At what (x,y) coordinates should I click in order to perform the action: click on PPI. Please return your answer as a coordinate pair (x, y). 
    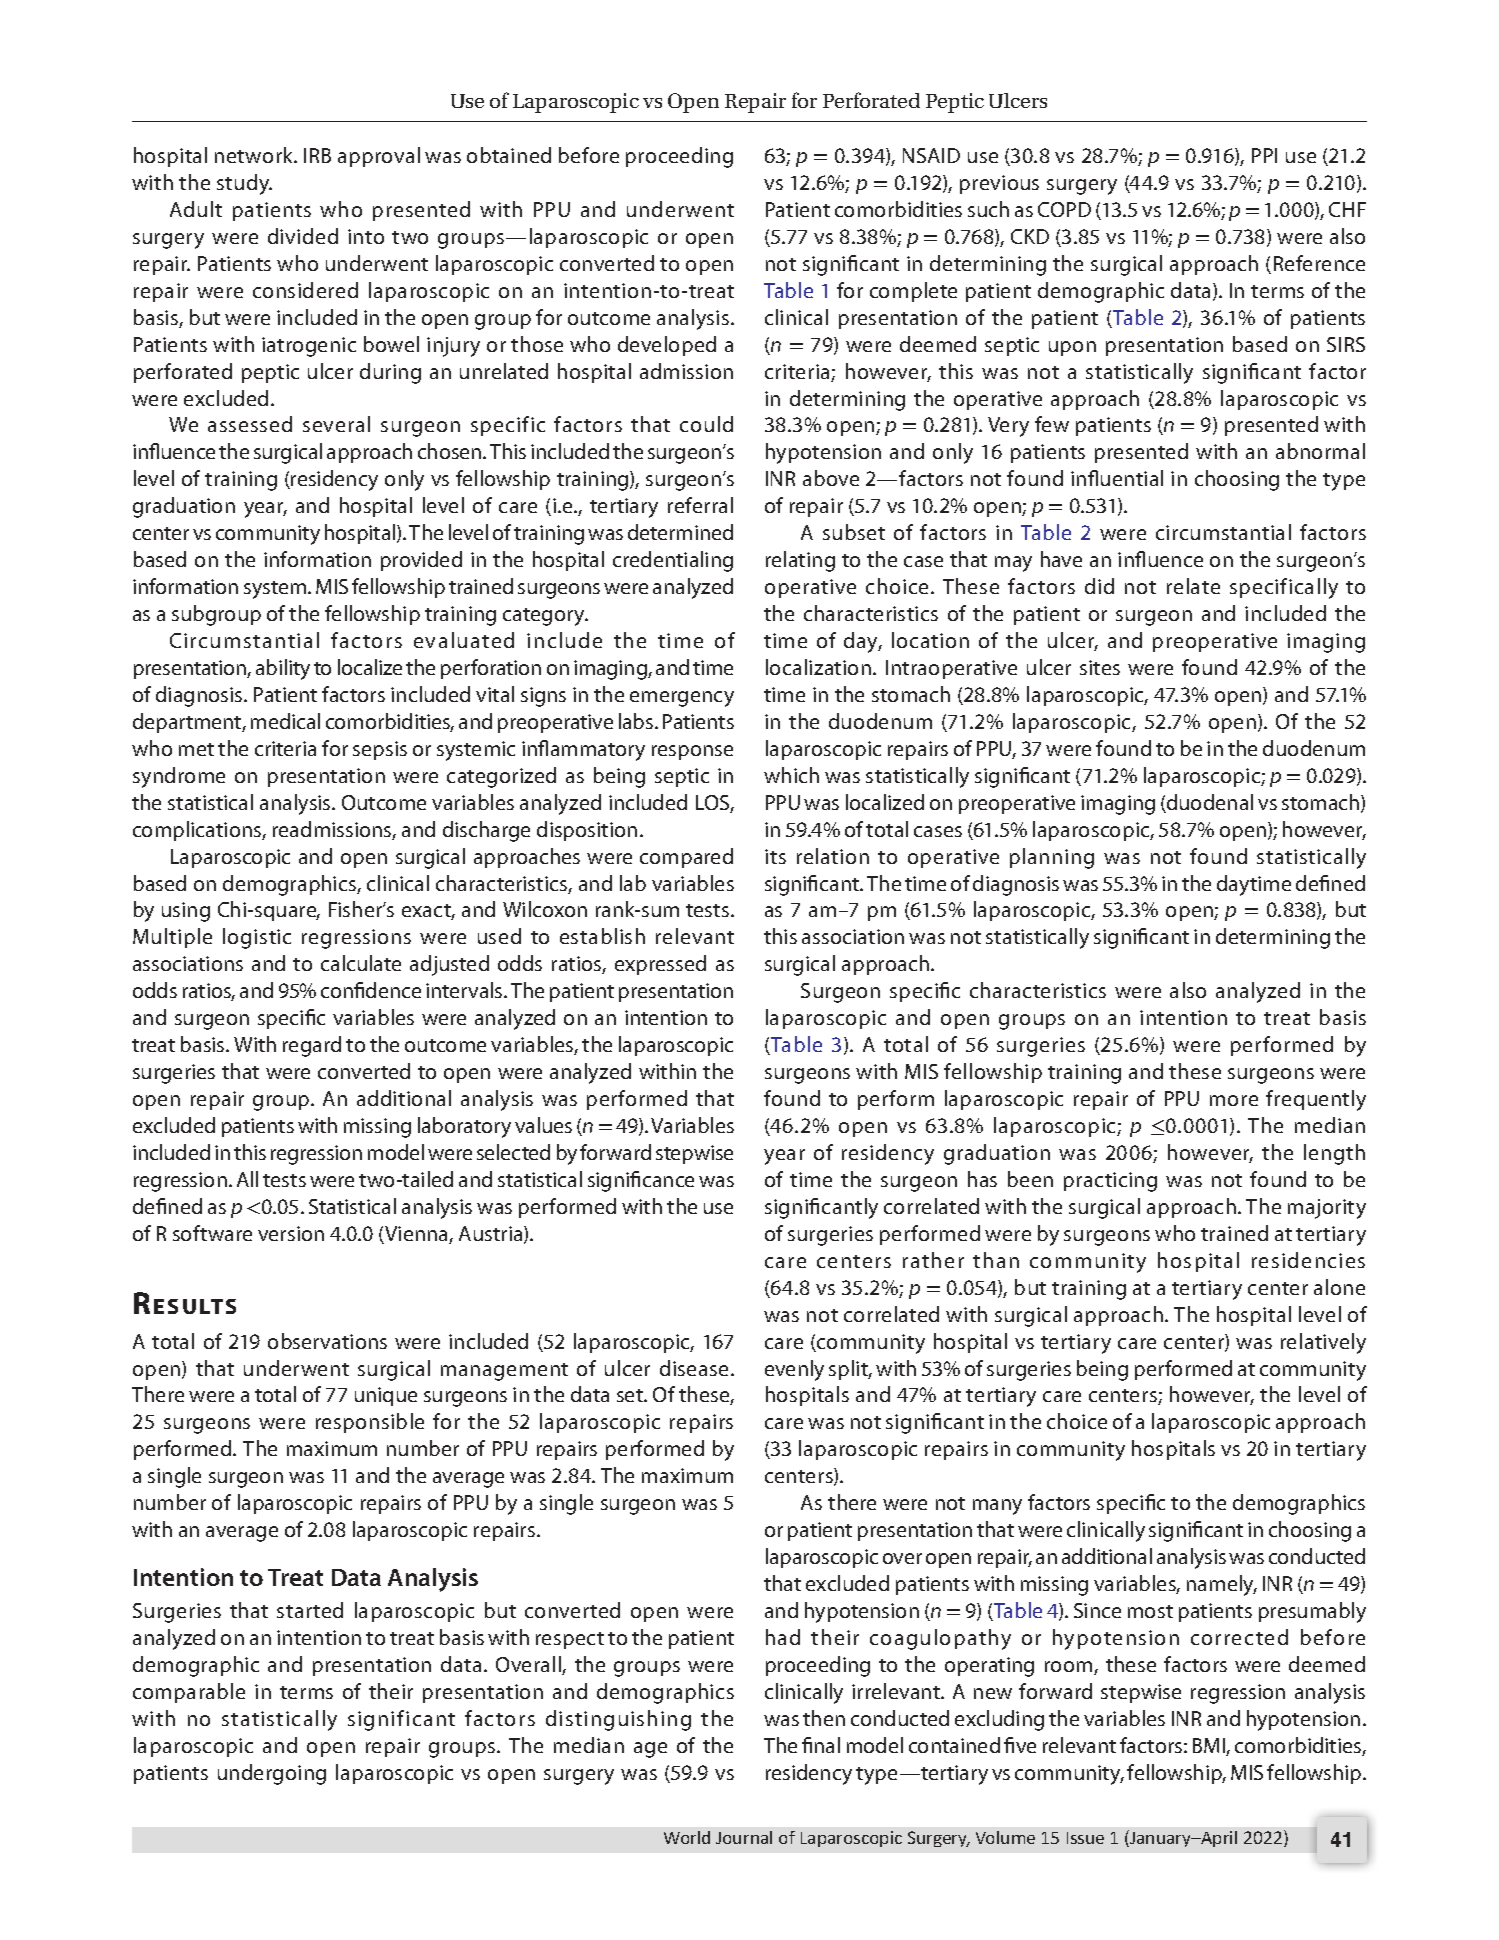
    Looking at the image, I should click on (1264, 155).
